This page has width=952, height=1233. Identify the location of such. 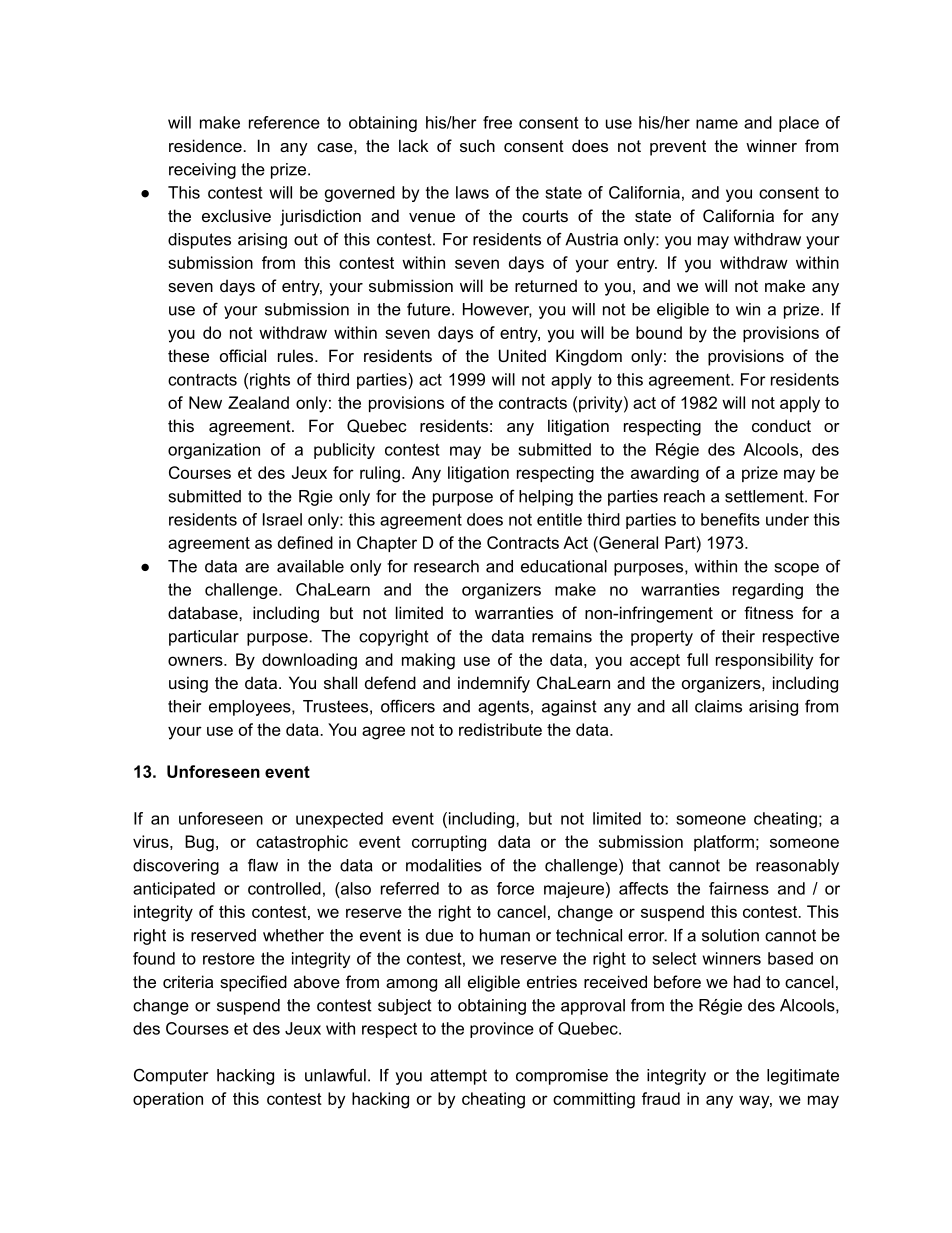
(477, 145).
